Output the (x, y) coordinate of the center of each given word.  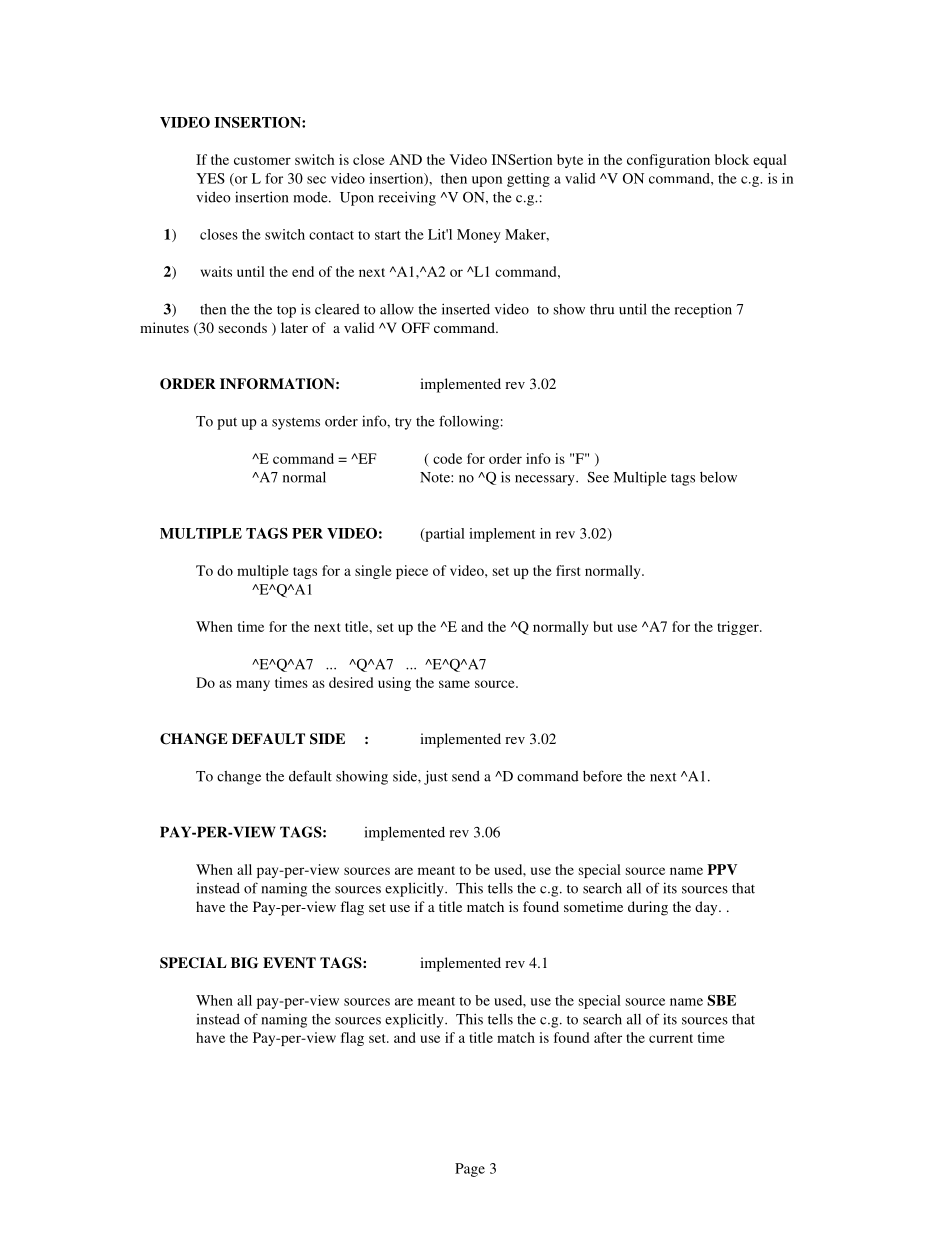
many (253, 685)
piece (412, 572)
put (227, 423)
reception (703, 310)
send (466, 776)
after (608, 1037)
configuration (668, 161)
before (602, 776)
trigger (739, 628)
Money (479, 236)
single (373, 572)
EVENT (289, 962)
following (469, 422)
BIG (245, 963)
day (707, 908)
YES (210, 178)
